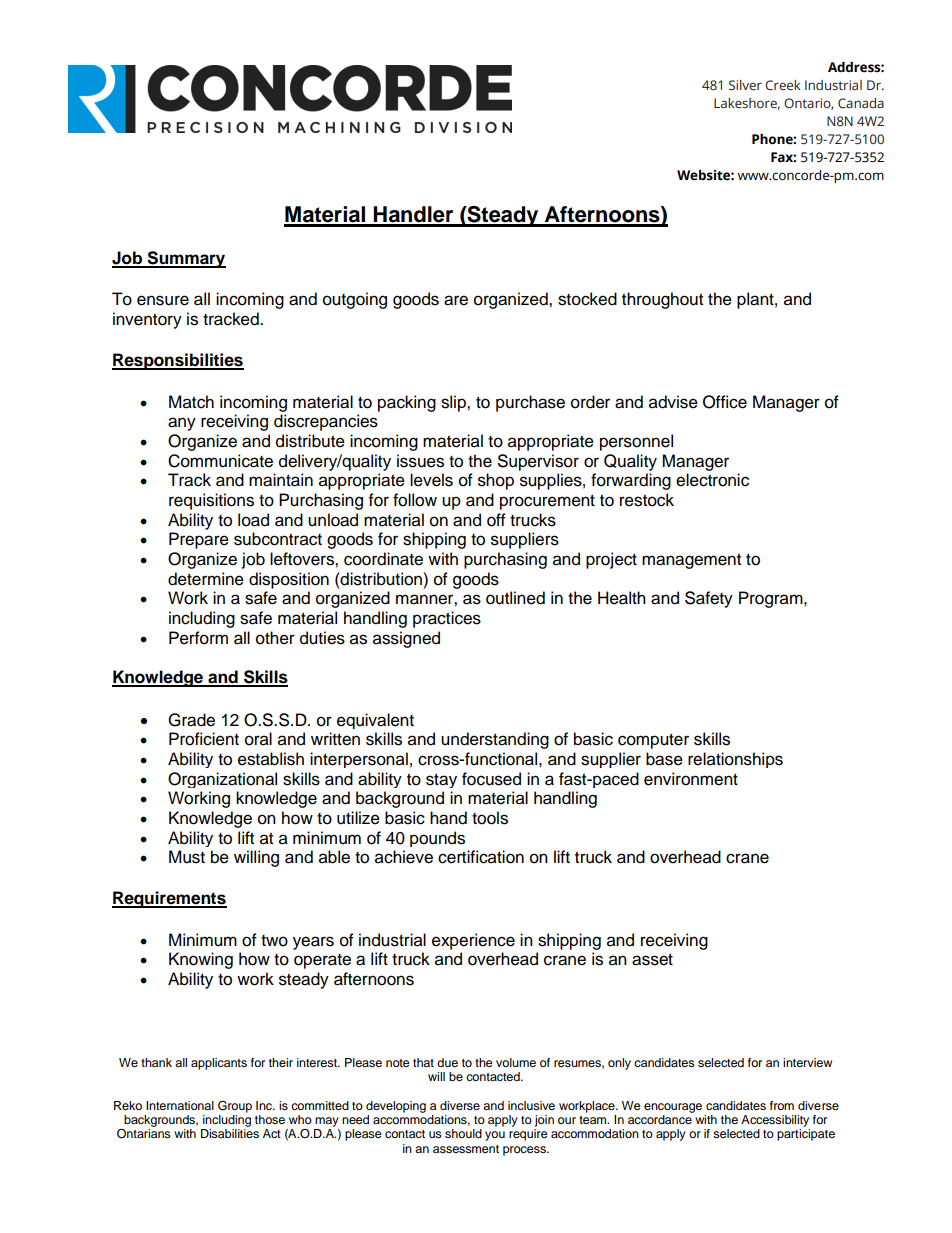  What do you see at coordinates (198, 638) in the document?
I see `Perform` at bounding box center [198, 638].
